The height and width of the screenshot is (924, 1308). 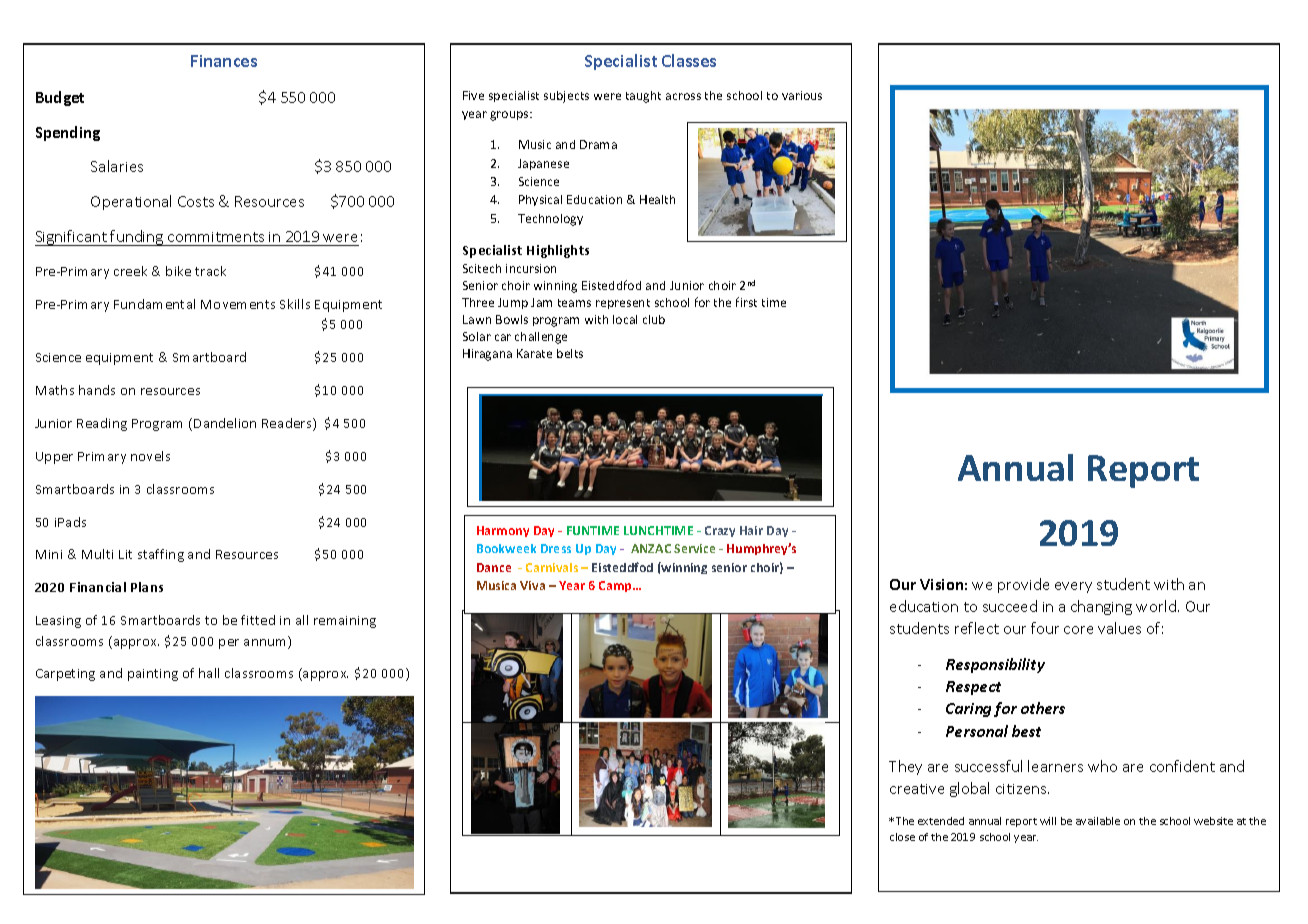 I want to click on taught, so click(x=643, y=97).
